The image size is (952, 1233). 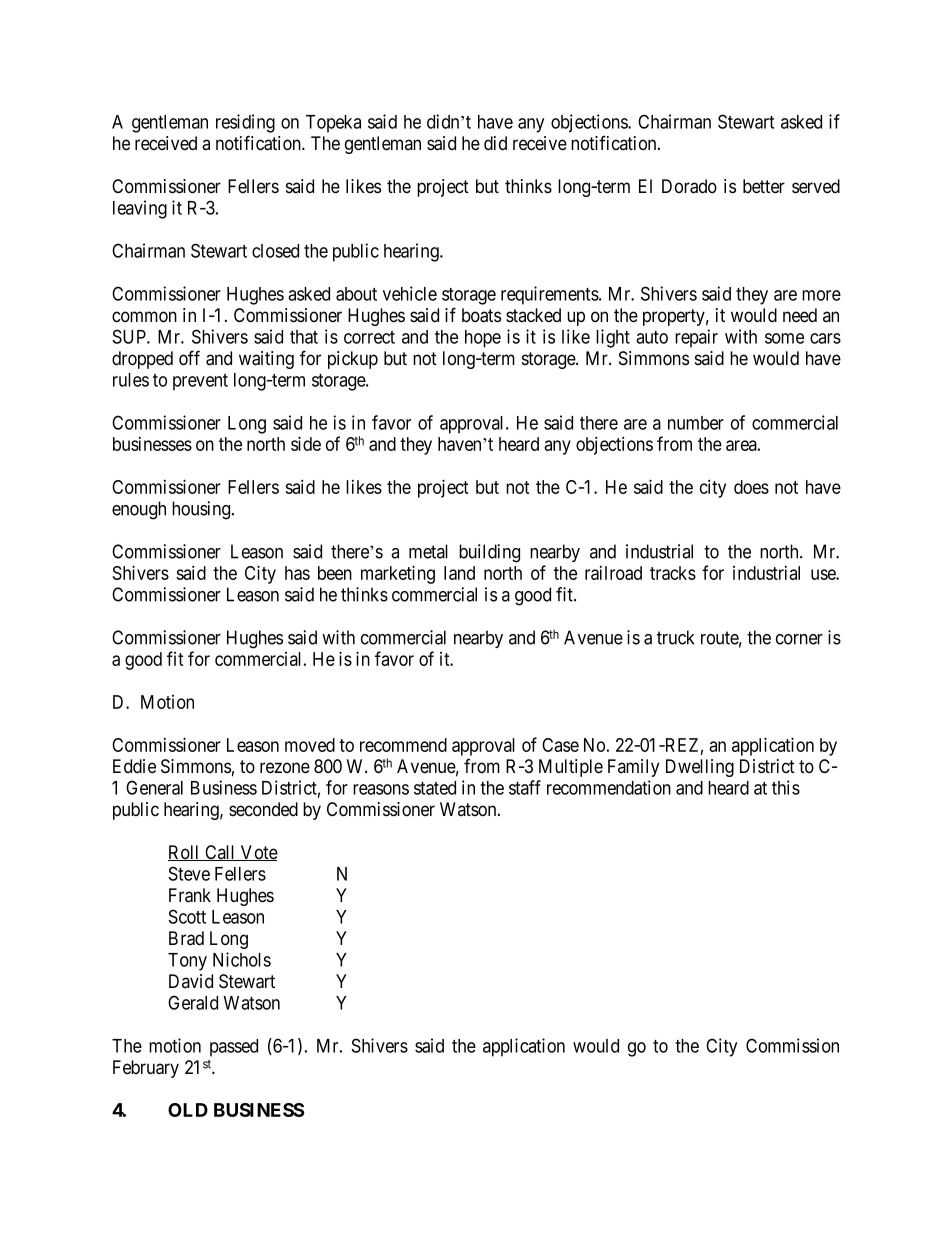 What do you see at coordinates (263, 809) in the page?
I see `seconded` at bounding box center [263, 809].
